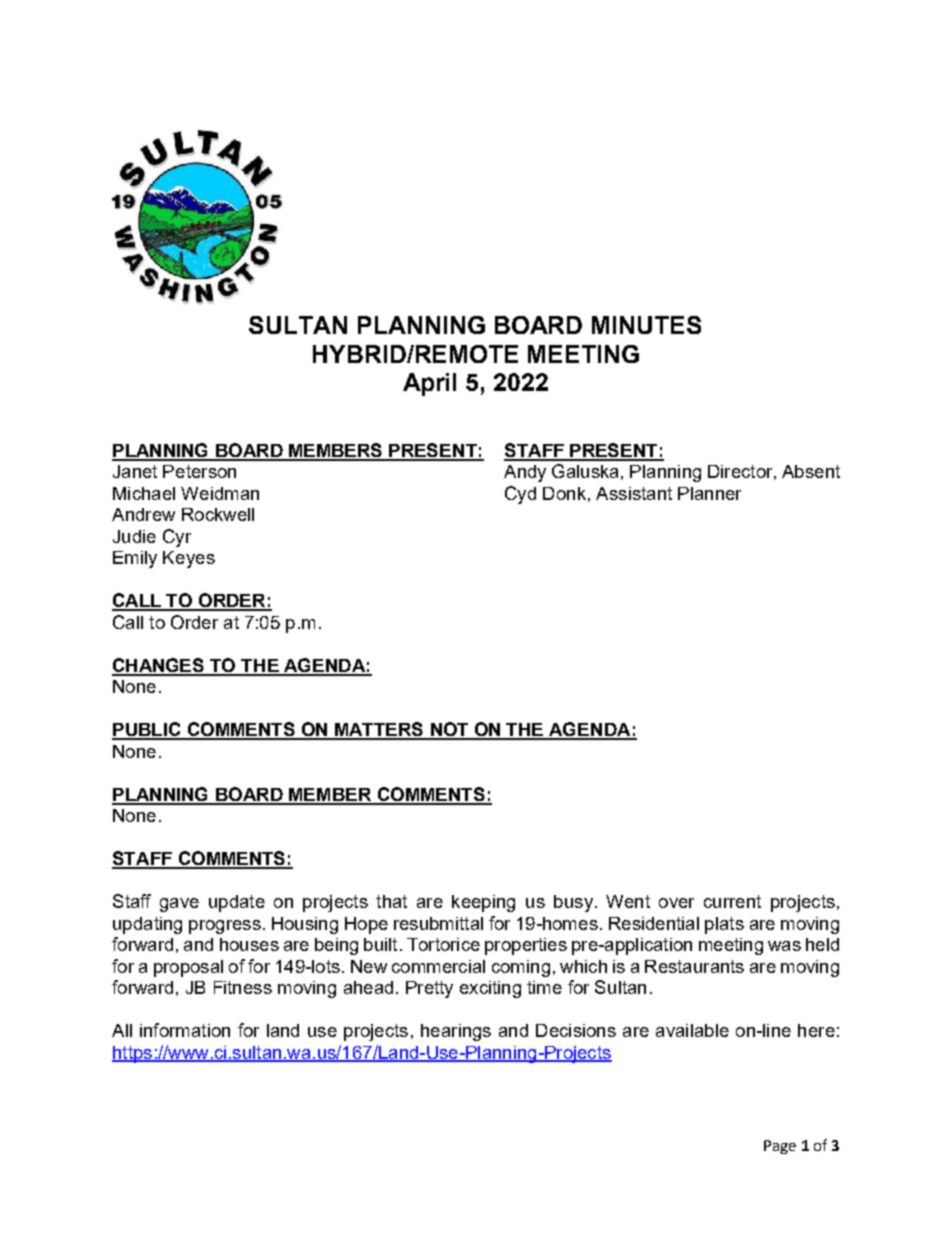 This page has width=952, height=1233. Describe the element at coordinates (709, 493) in the page. I see `Planner` at that location.
